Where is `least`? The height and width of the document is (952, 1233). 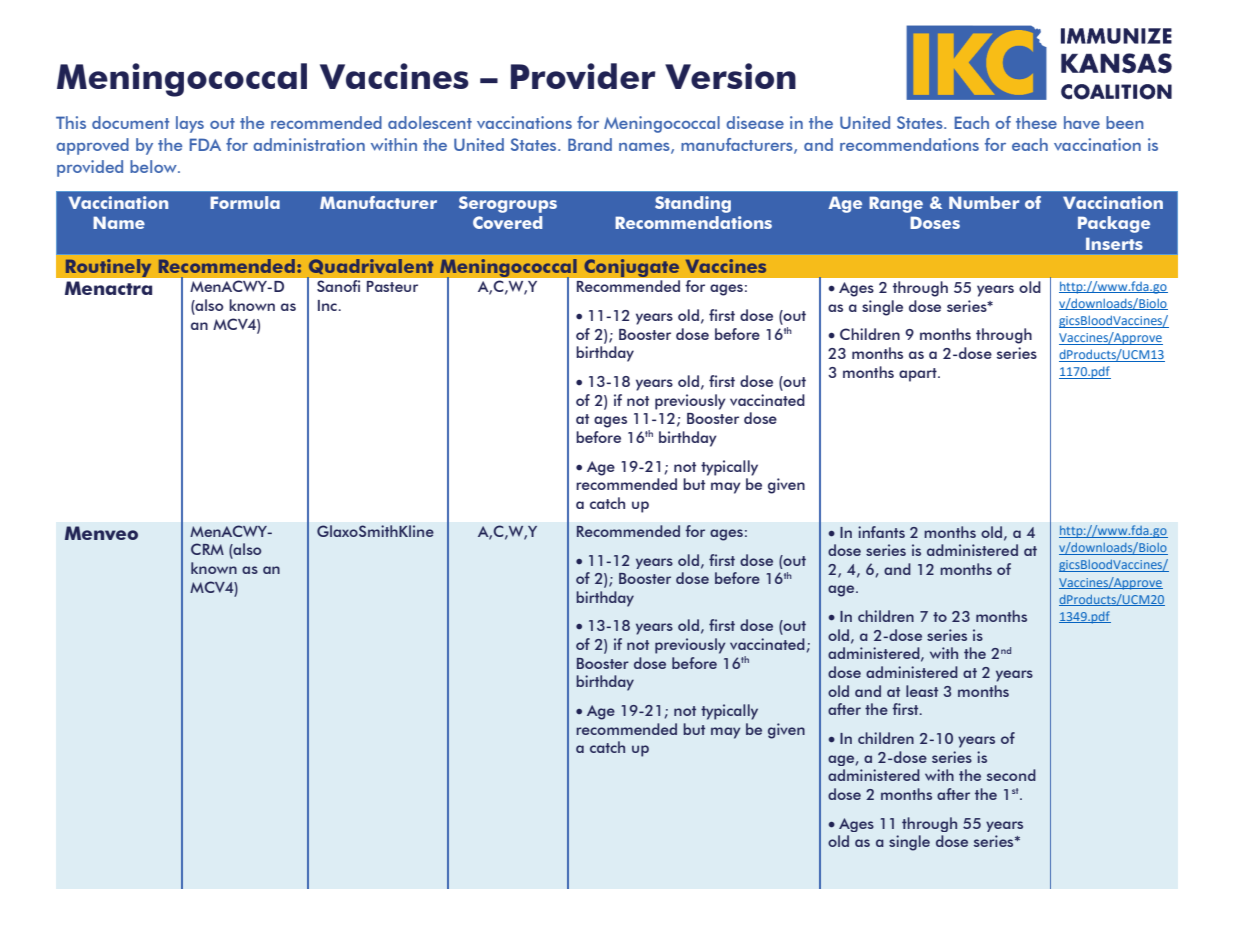 least is located at coordinates (922, 691).
